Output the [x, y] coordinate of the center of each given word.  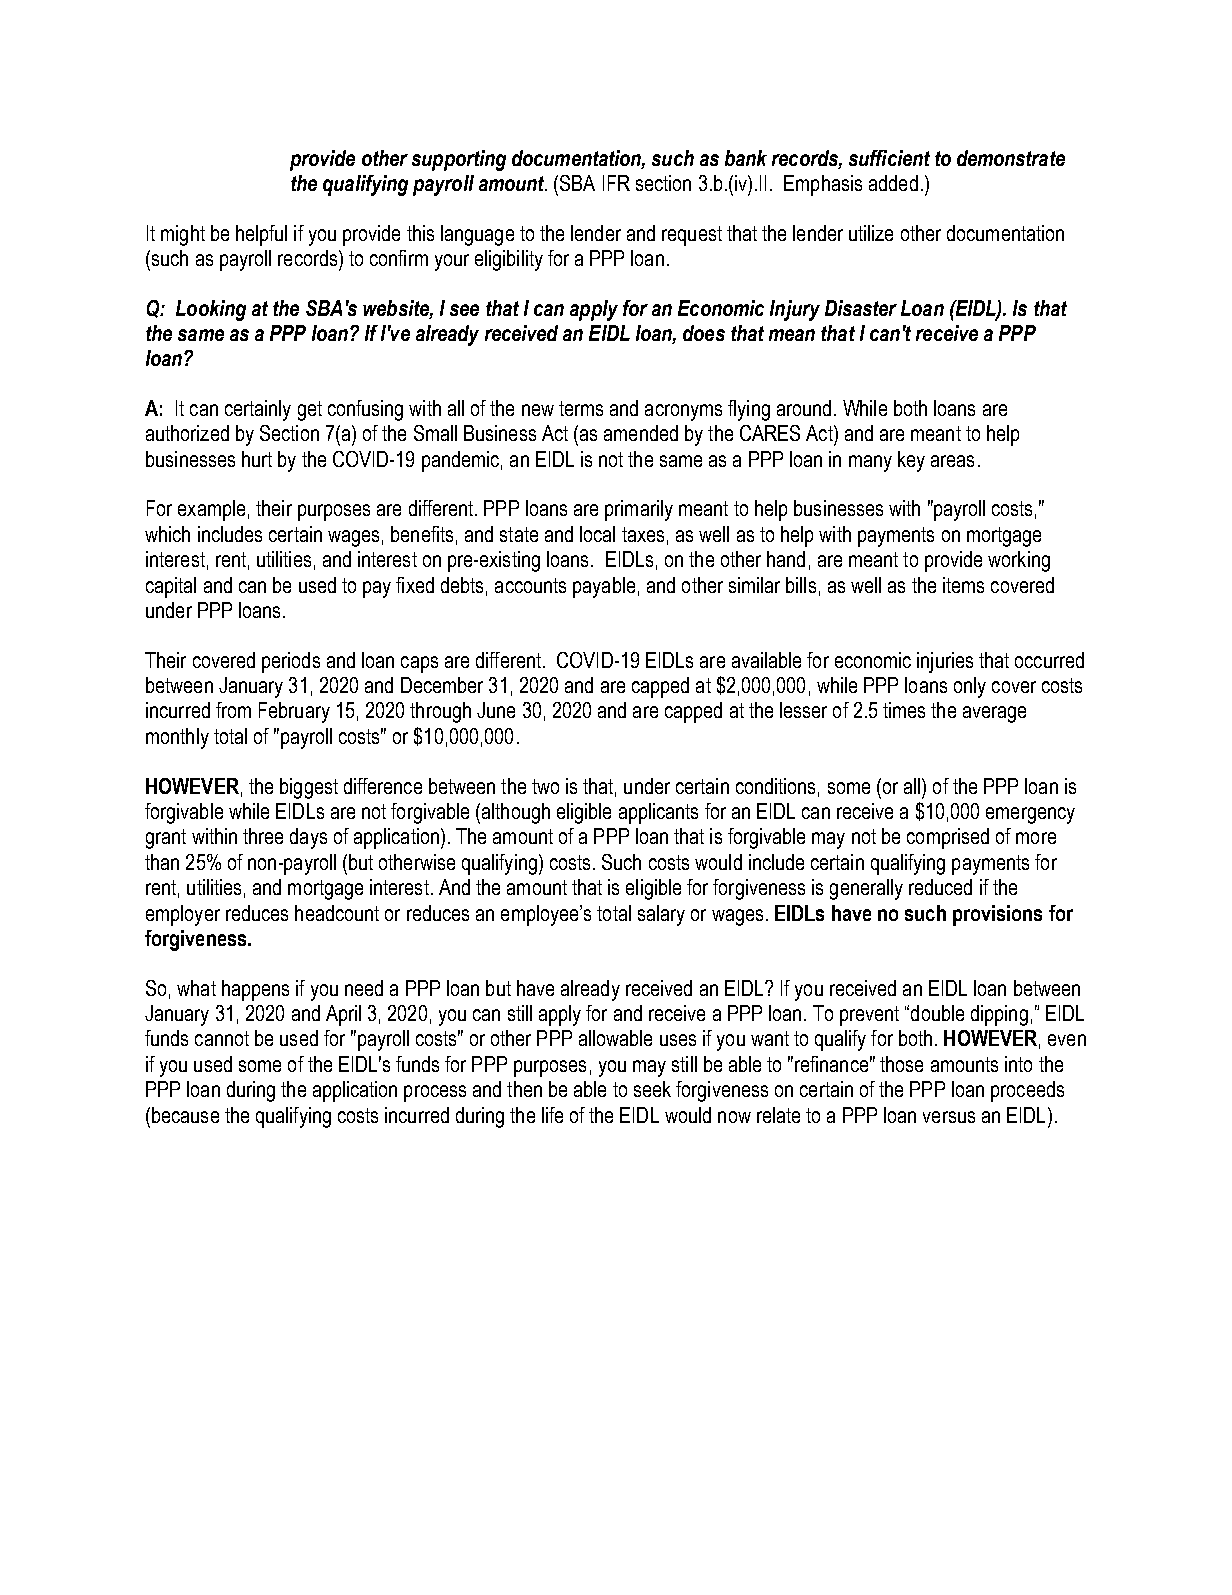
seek [652, 1089]
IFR [616, 183]
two [545, 786]
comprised [948, 838]
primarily [639, 510]
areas [952, 461]
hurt [257, 459]
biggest [309, 788]
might [183, 235]
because [185, 1115]
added [893, 183]
